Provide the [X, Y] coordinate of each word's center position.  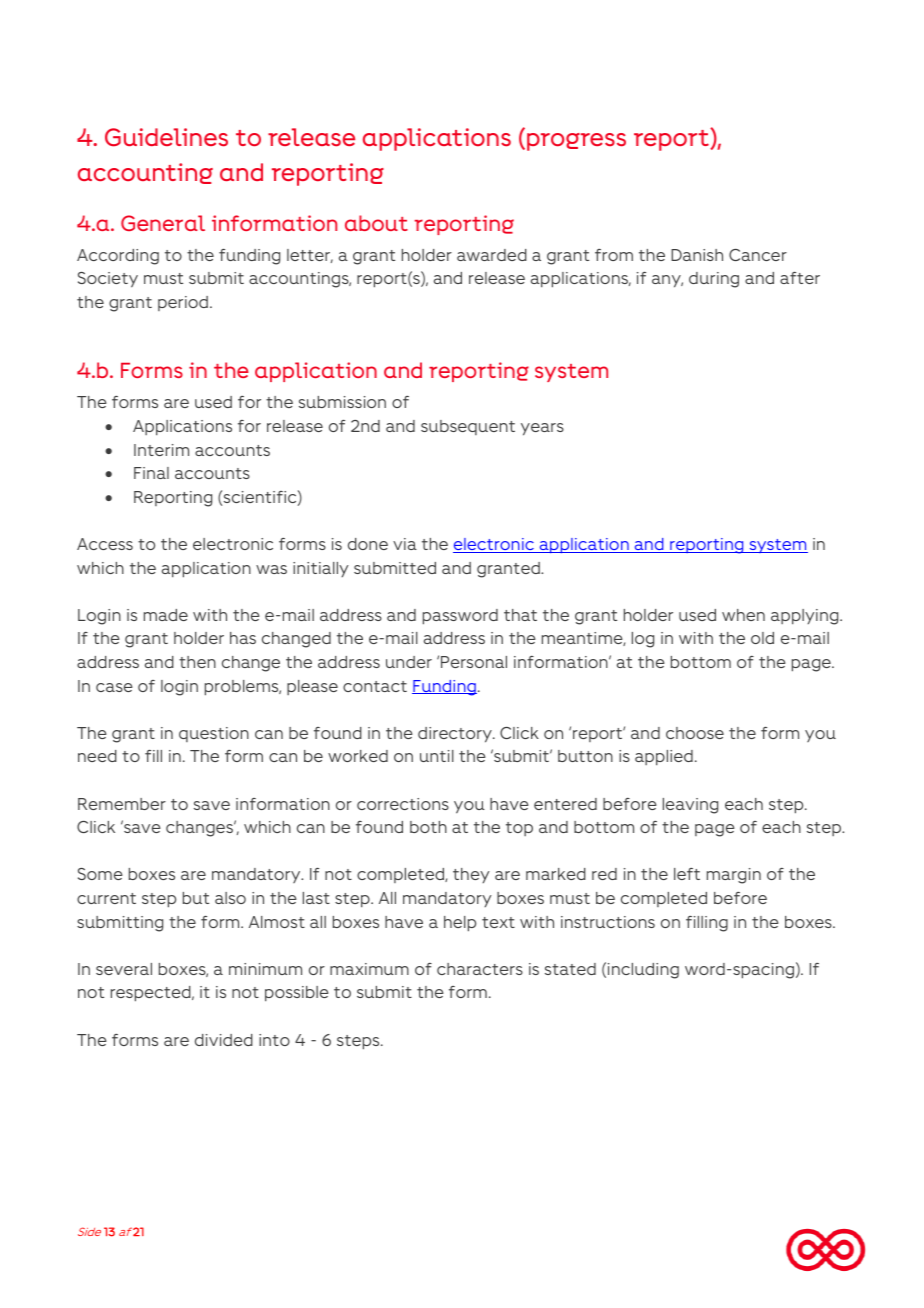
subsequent [468, 427]
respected [152, 994]
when [743, 615]
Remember [122, 804]
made [166, 615]
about [376, 223]
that [520, 615]
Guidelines [166, 137]
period [183, 303]
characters [480, 969]
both [428, 827]
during [714, 280]
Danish [697, 255]
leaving [690, 806]
